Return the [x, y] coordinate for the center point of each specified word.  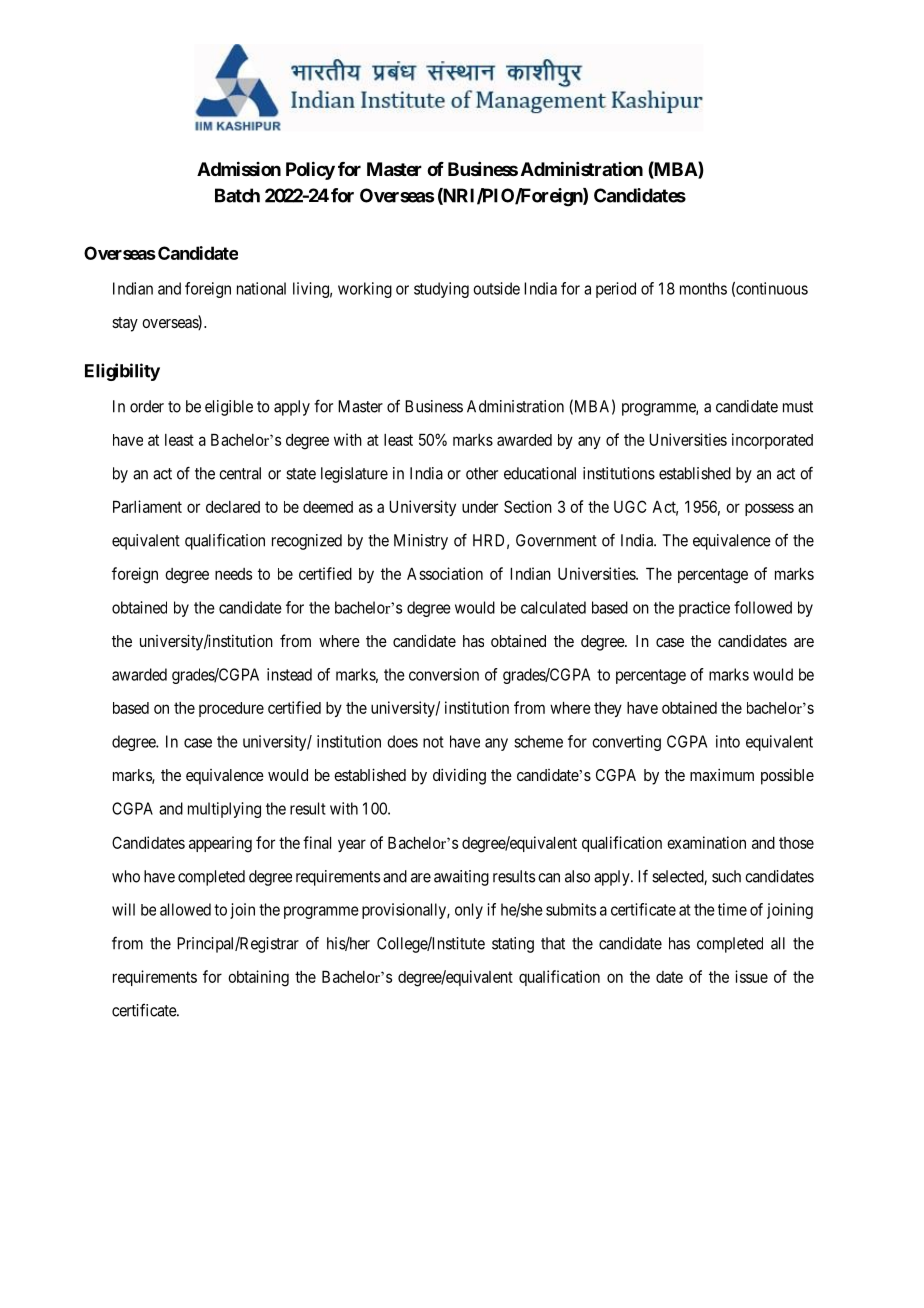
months [703, 288]
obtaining [258, 978]
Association [445, 573]
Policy [310, 170]
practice [704, 609]
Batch [237, 195]
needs [233, 574]
